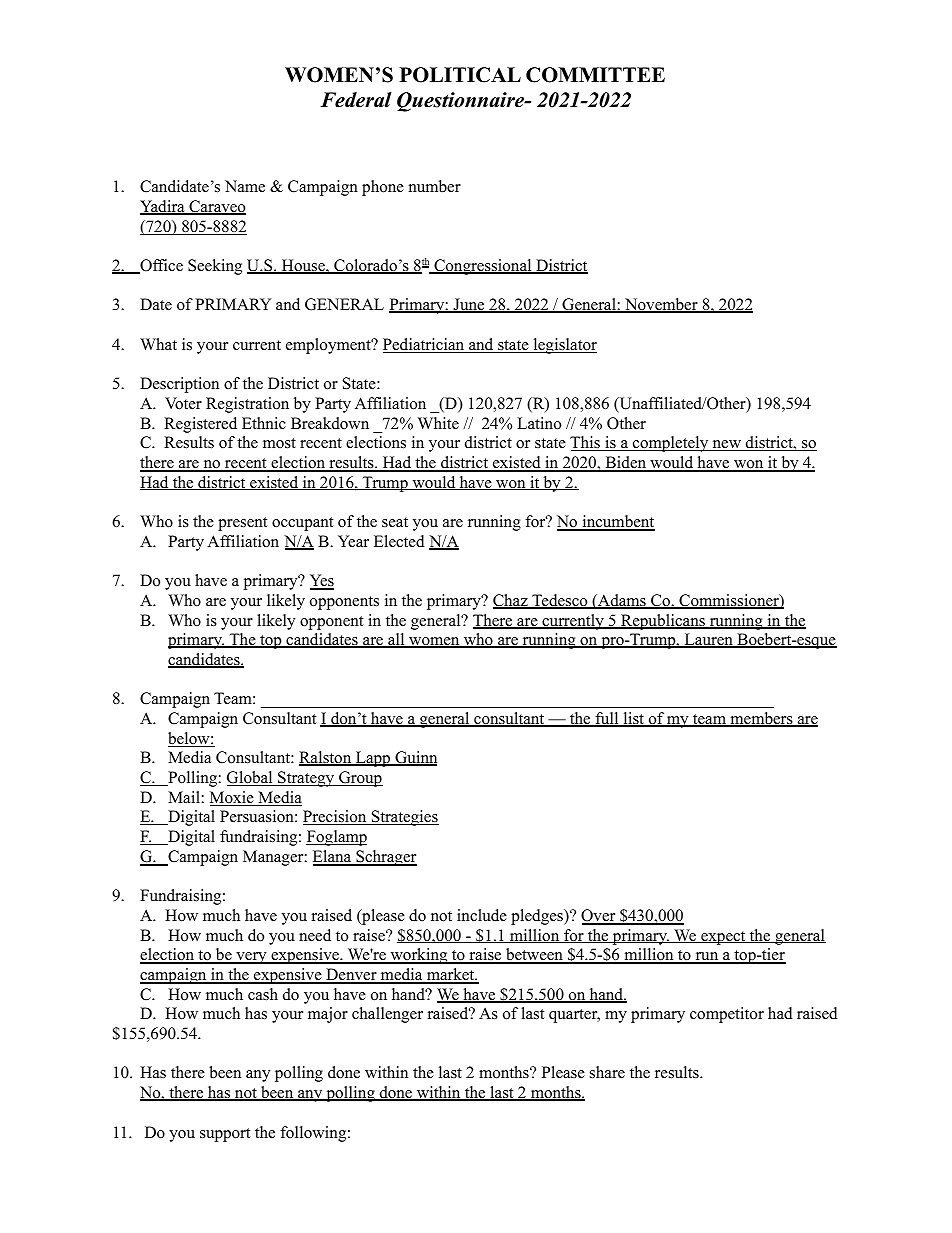  I want to click on present, so click(242, 524).
